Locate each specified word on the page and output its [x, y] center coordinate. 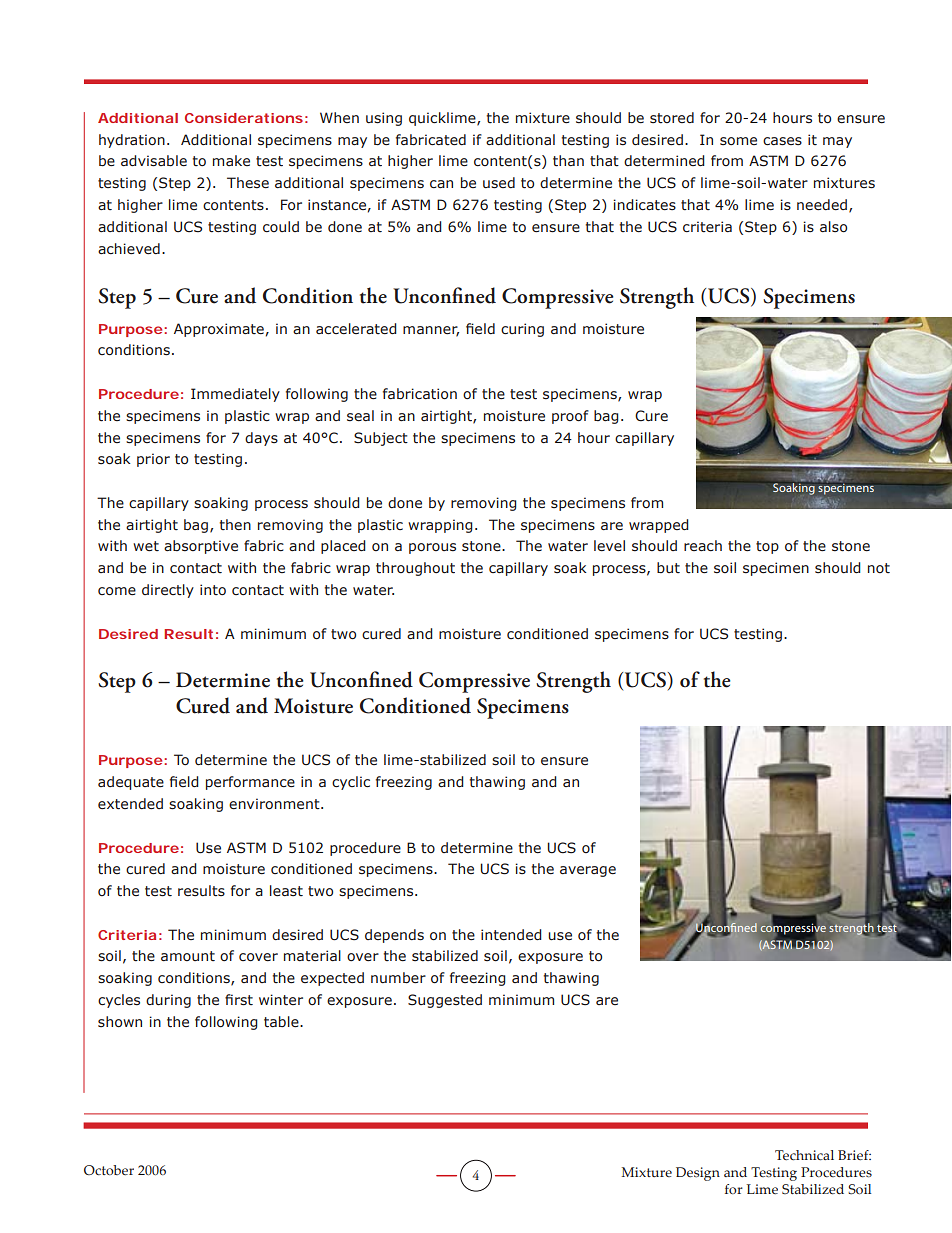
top [767, 547]
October [109, 1170]
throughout [415, 569]
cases [782, 141]
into [213, 589]
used [499, 183]
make [231, 160]
